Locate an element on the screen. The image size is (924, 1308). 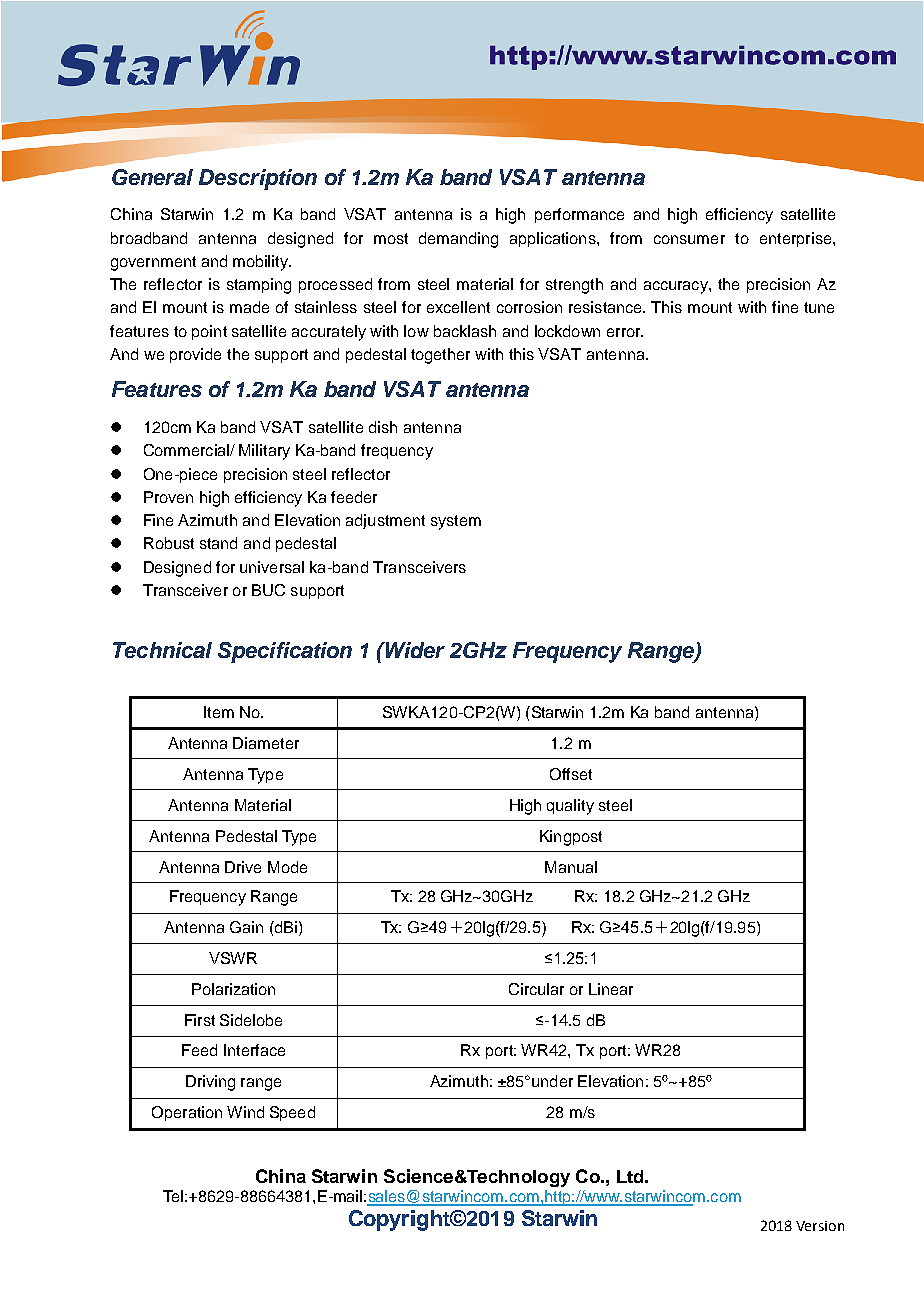
Item is located at coordinates (219, 712).
